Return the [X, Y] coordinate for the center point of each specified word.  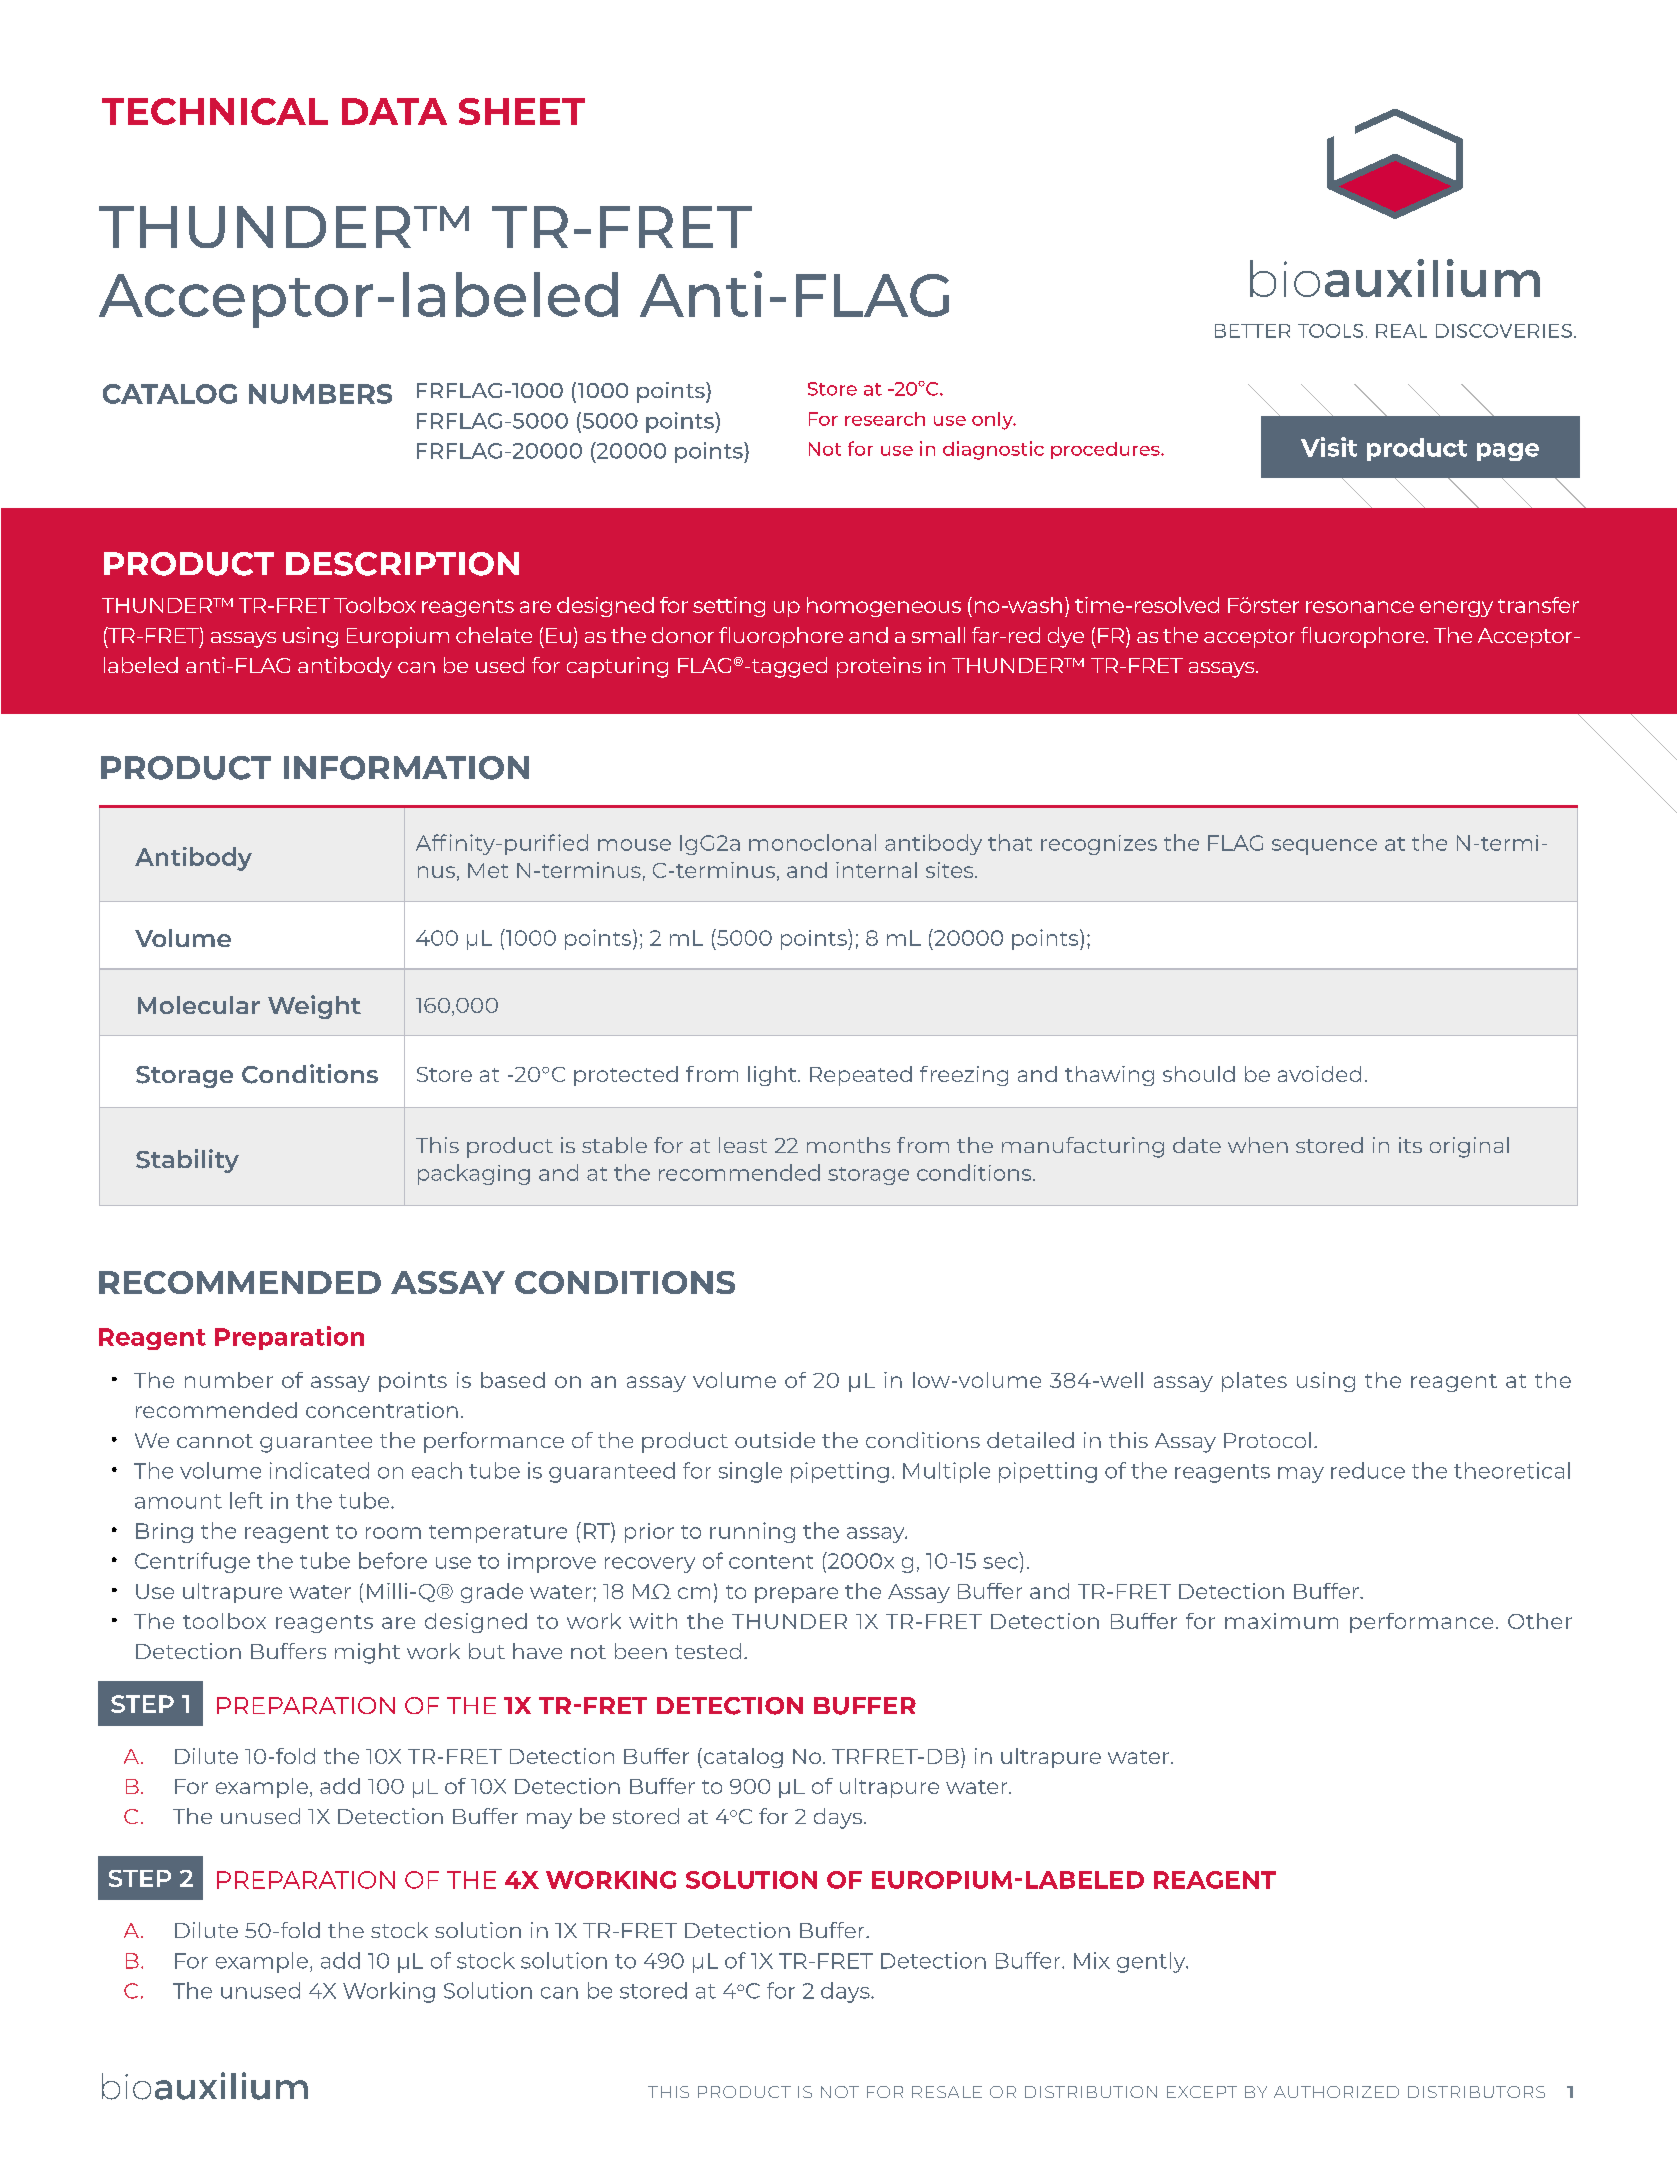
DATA [394, 111]
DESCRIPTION [402, 564]
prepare [796, 1595]
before [393, 1560]
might [367, 1653]
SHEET [522, 111]
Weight [314, 1007]
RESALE [947, 2092]
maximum [1281, 1621]
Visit [1329, 447]
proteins [879, 667]
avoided [1319, 1074]
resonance [1360, 607]
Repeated [861, 1076]
